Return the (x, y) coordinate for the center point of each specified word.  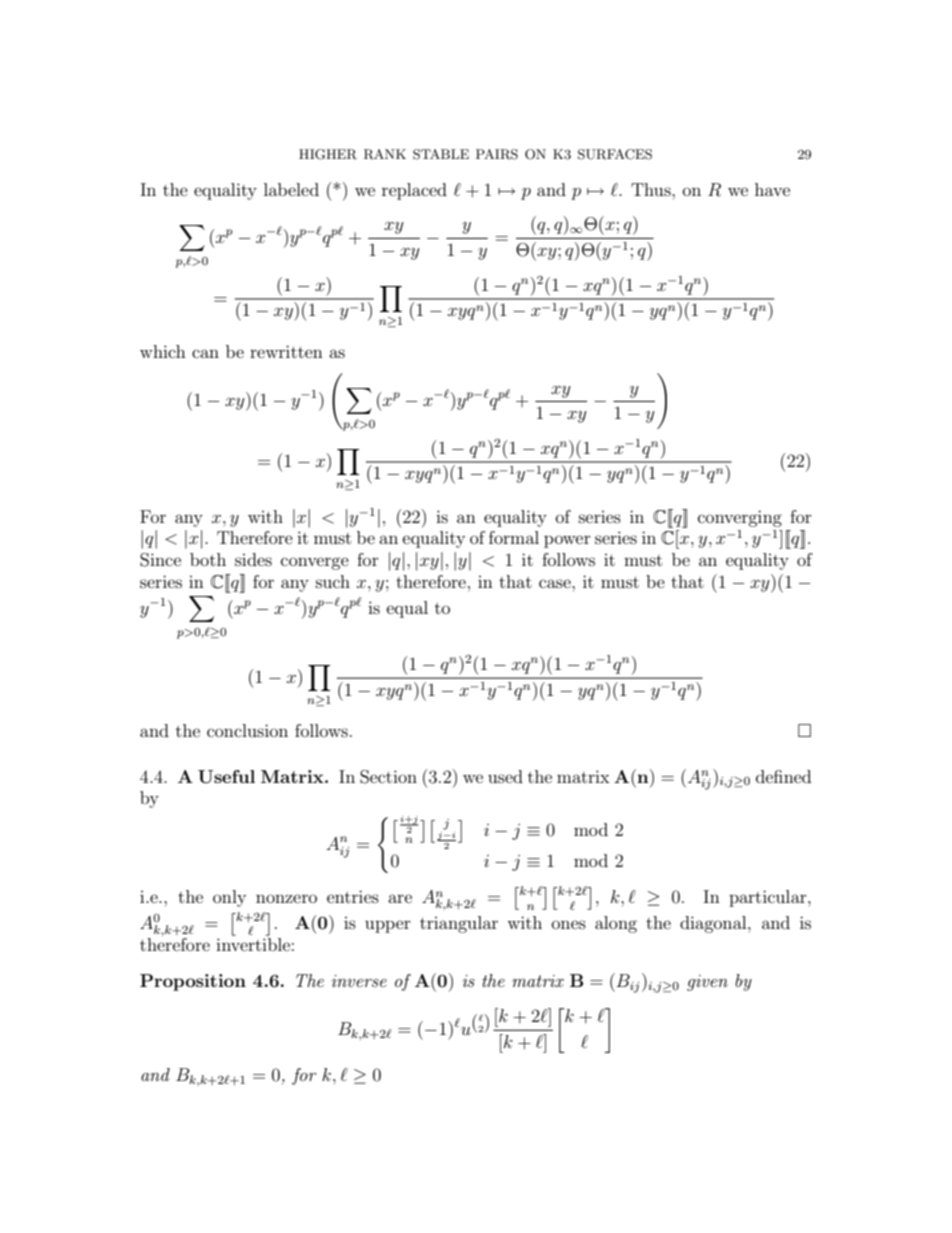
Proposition (193, 982)
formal (514, 537)
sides (253, 559)
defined (783, 776)
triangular (459, 924)
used (505, 776)
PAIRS (497, 154)
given (707, 983)
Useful (226, 777)
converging (740, 518)
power (567, 541)
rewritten (286, 351)
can (205, 353)
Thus (652, 189)
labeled (291, 189)
